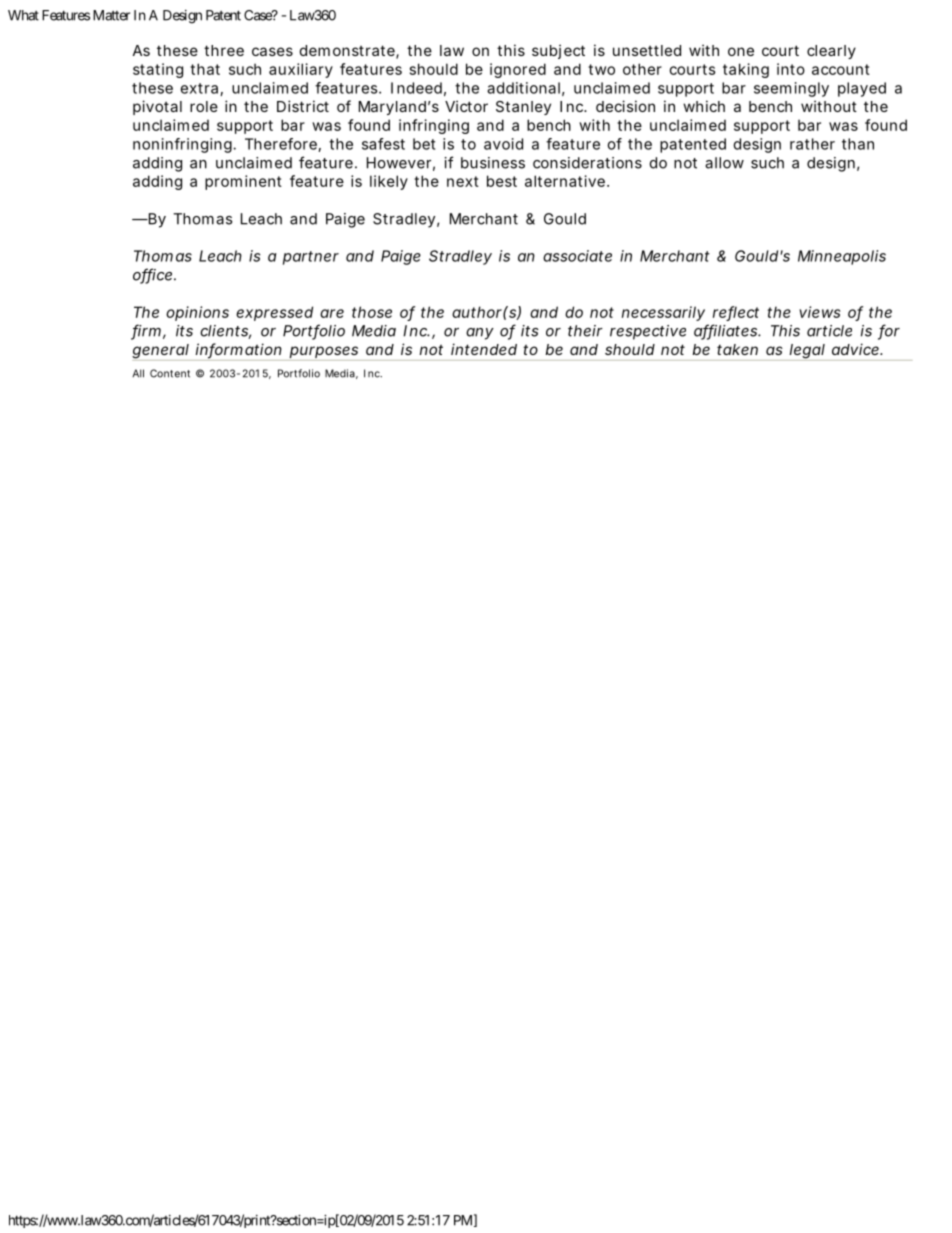 The image size is (952, 1233). What do you see at coordinates (463, 181) in the screenshot?
I see `next` at bounding box center [463, 181].
